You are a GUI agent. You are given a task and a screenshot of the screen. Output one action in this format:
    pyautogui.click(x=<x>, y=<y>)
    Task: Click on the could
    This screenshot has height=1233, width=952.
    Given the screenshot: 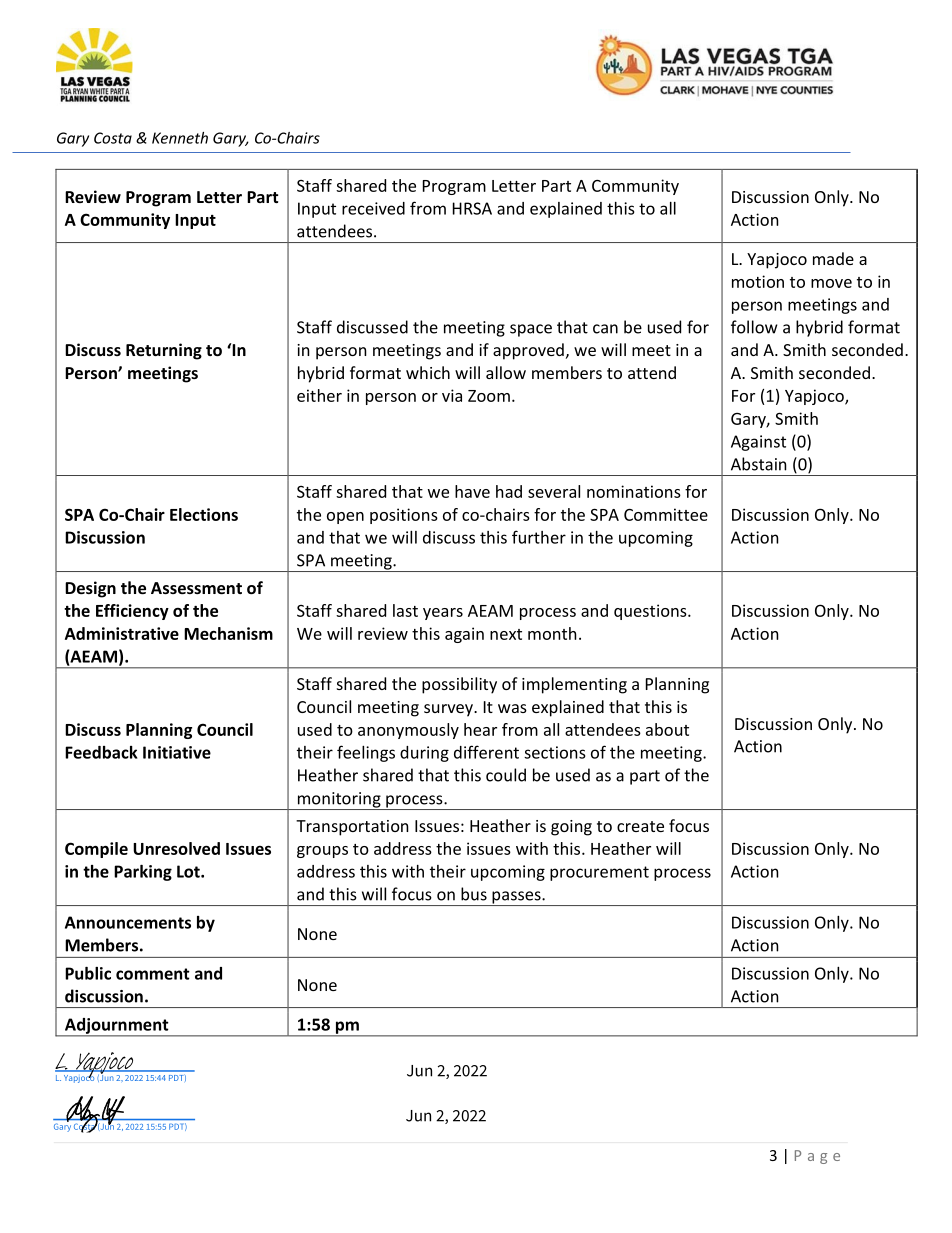 What is the action you would take?
    pyautogui.click(x=506, y=775)
